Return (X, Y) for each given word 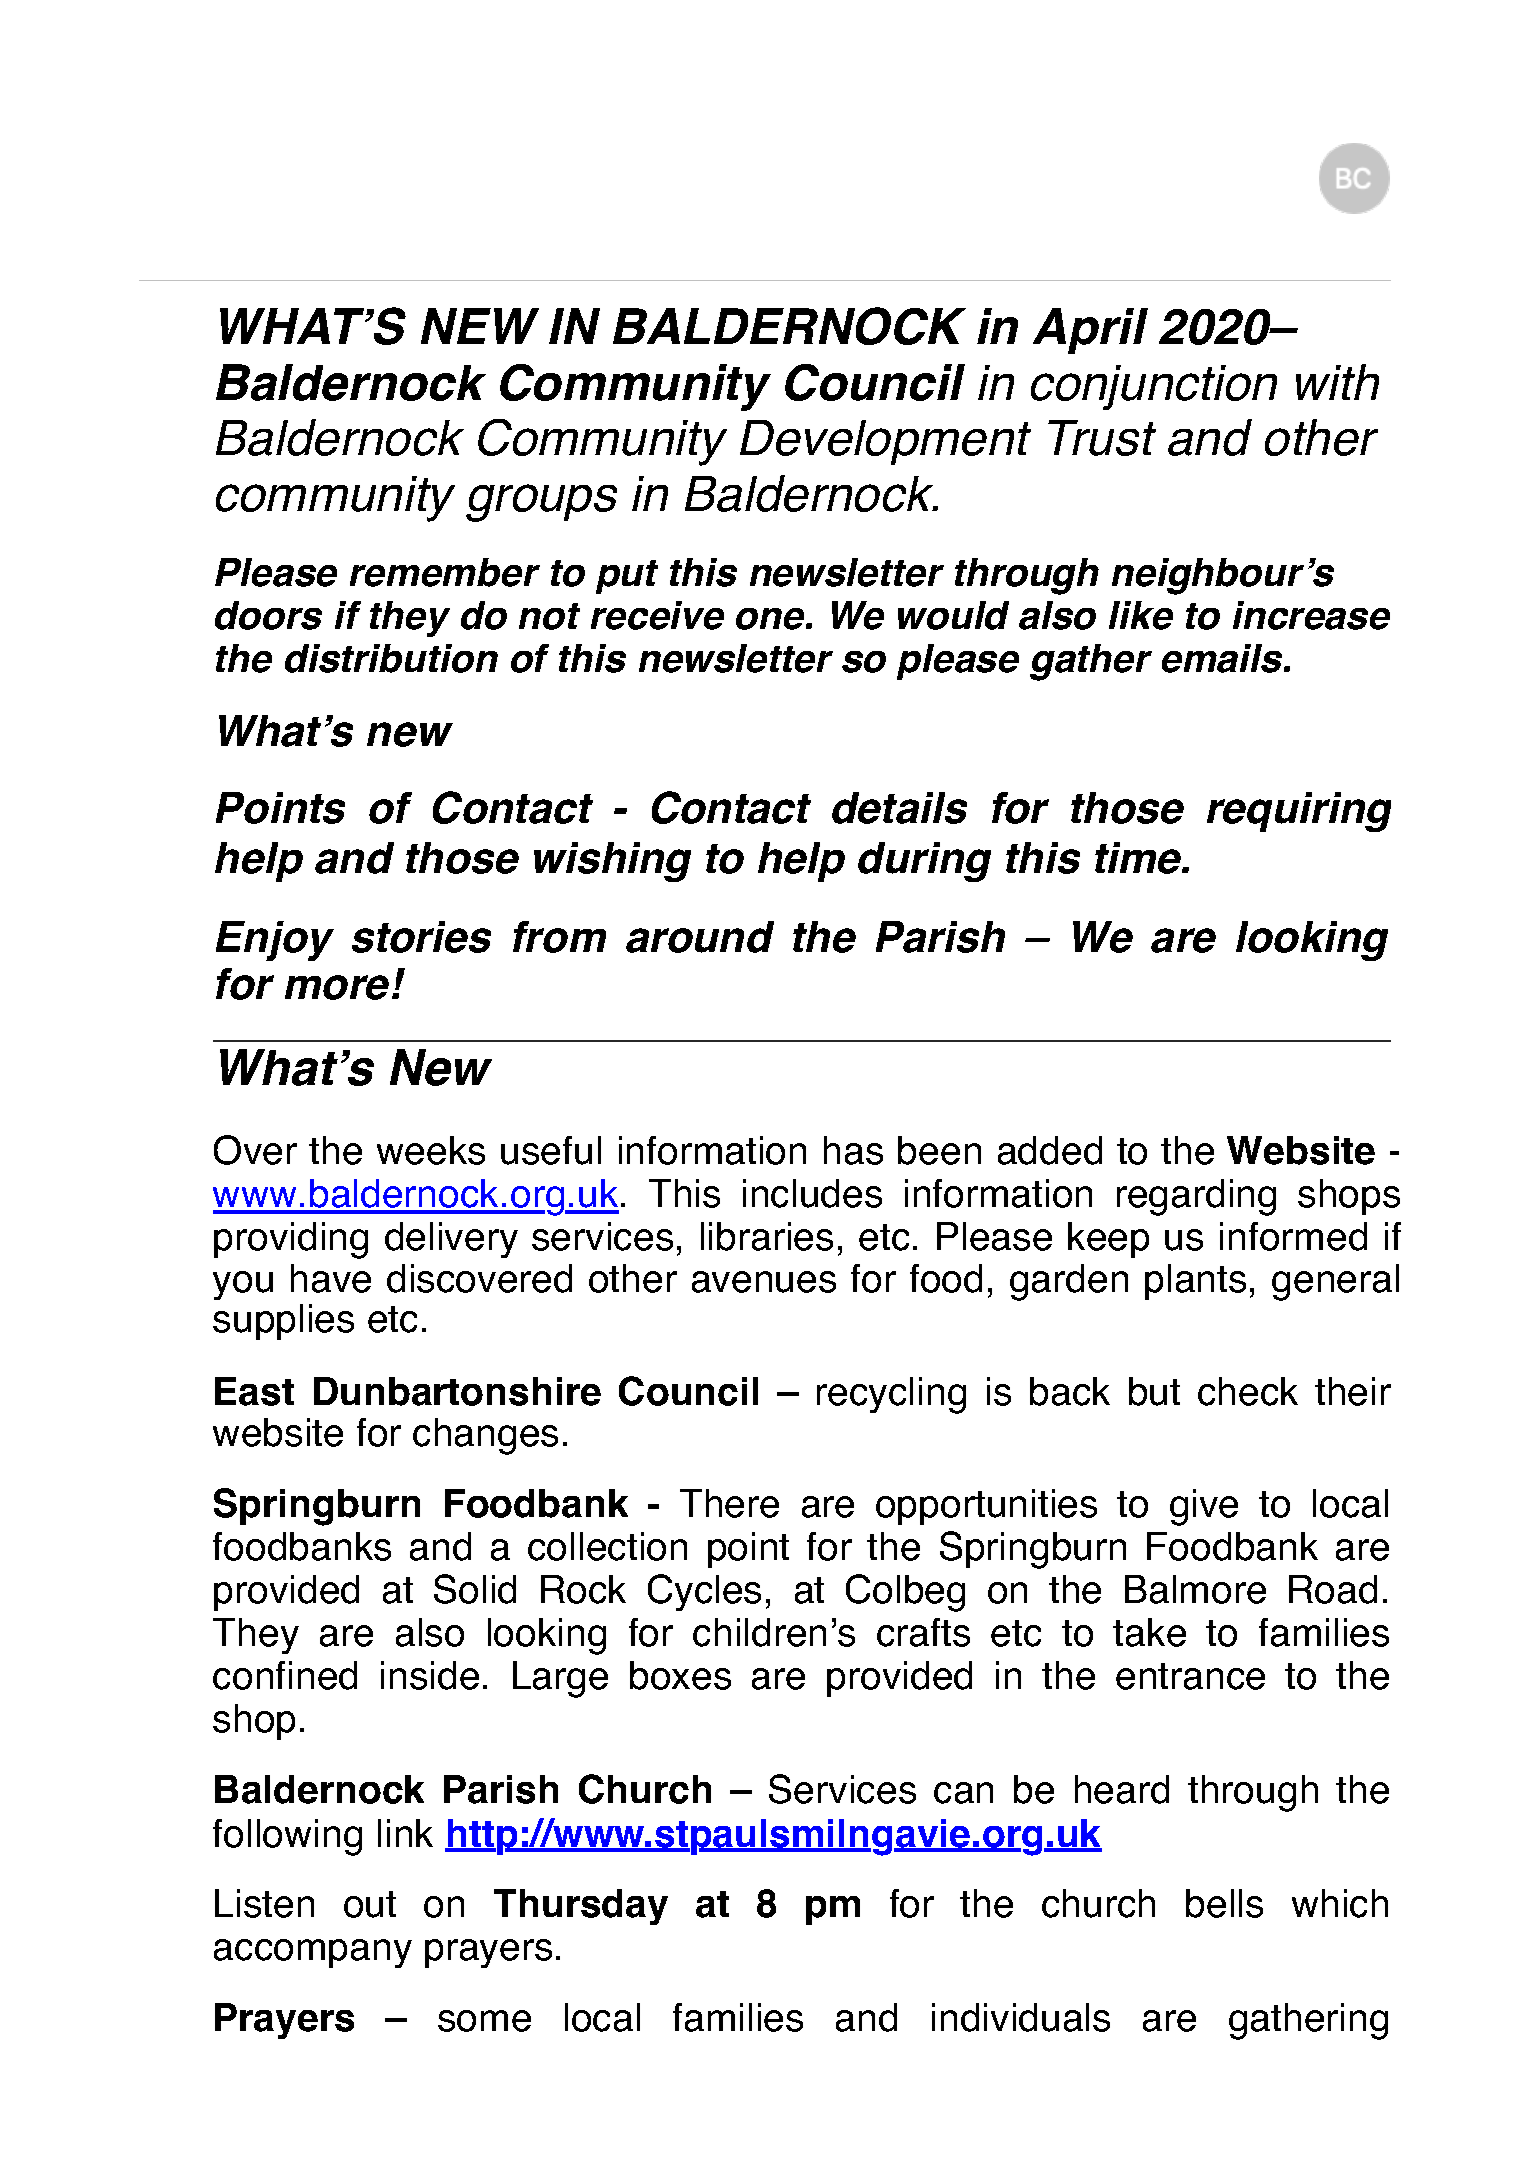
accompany (313, 1953)
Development (885, 442)
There (729, 1503)
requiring (1299, 812)
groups (541, 503)
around (700, 937)
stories (421, 937)
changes (485, 1436)
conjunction (1154, 387)
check (1248, 1391)
